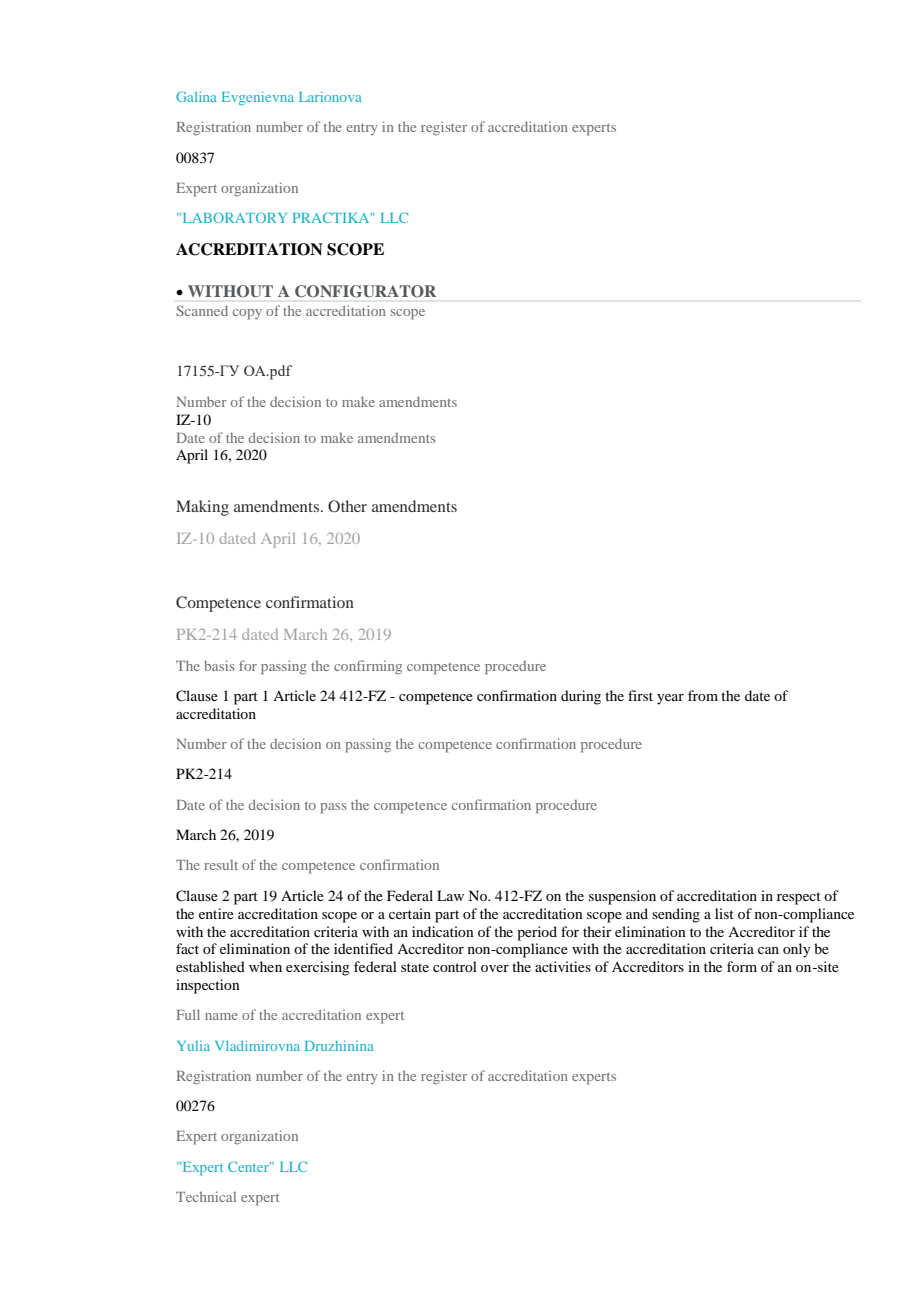 This document has height=1308, width=924. What do you see at coordinates (581, 697) in the document?
I see `during` at bounding box center [581, 697].
